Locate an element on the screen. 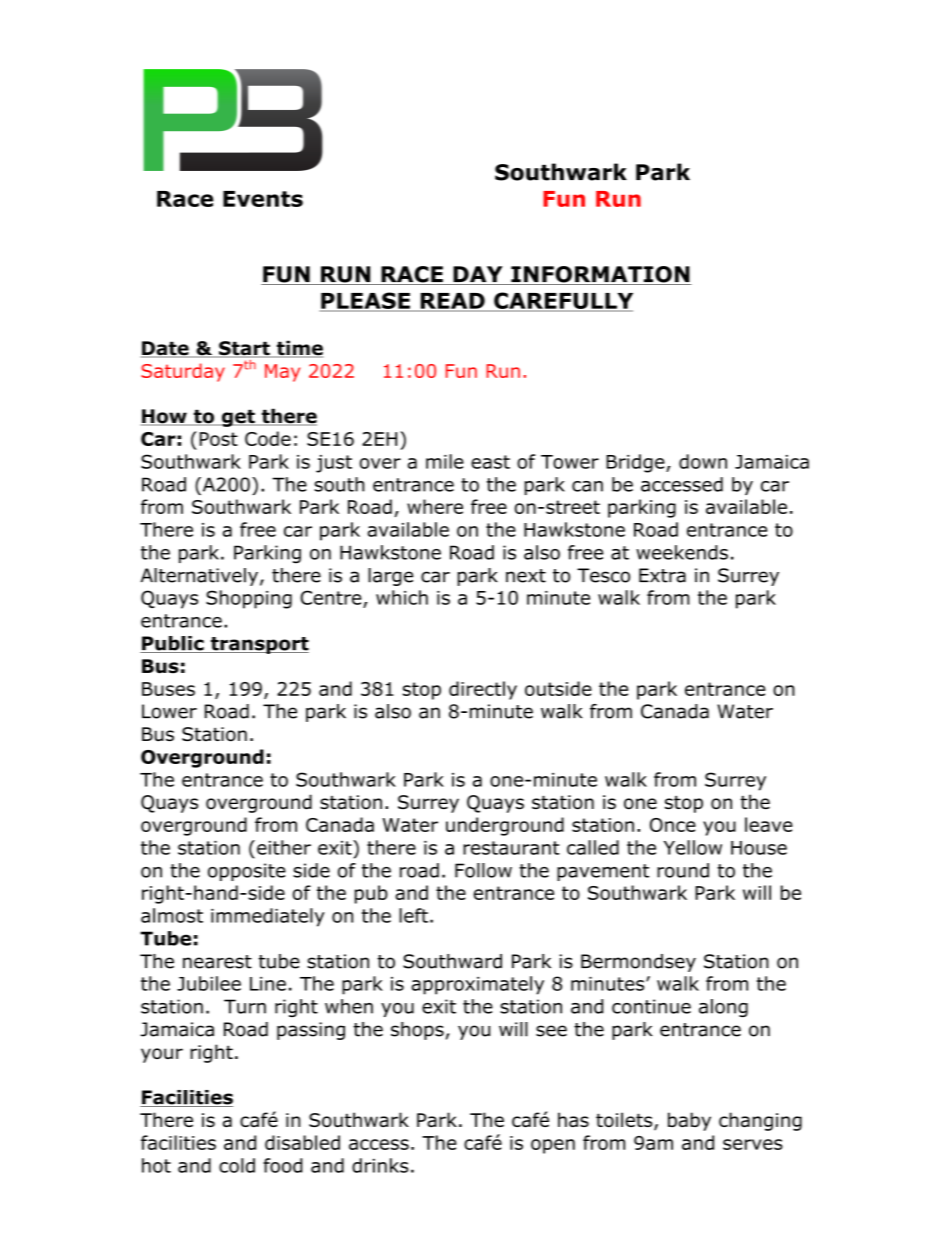  INFORMATION is located at coordinates (600, 275).
